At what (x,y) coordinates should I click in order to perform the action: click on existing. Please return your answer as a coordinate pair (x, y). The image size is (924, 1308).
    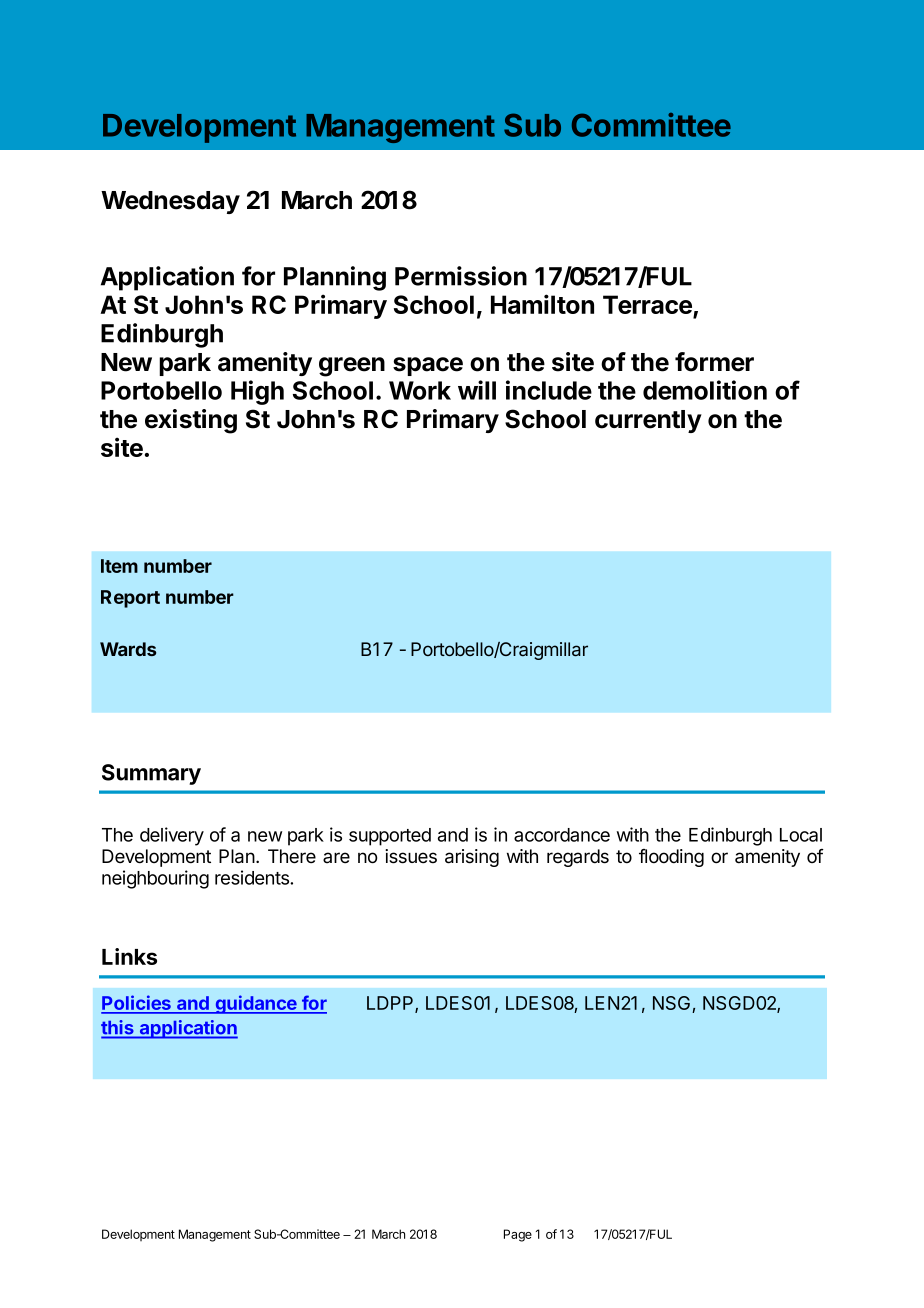
    Looking at the image, I should click on (191, 421).
